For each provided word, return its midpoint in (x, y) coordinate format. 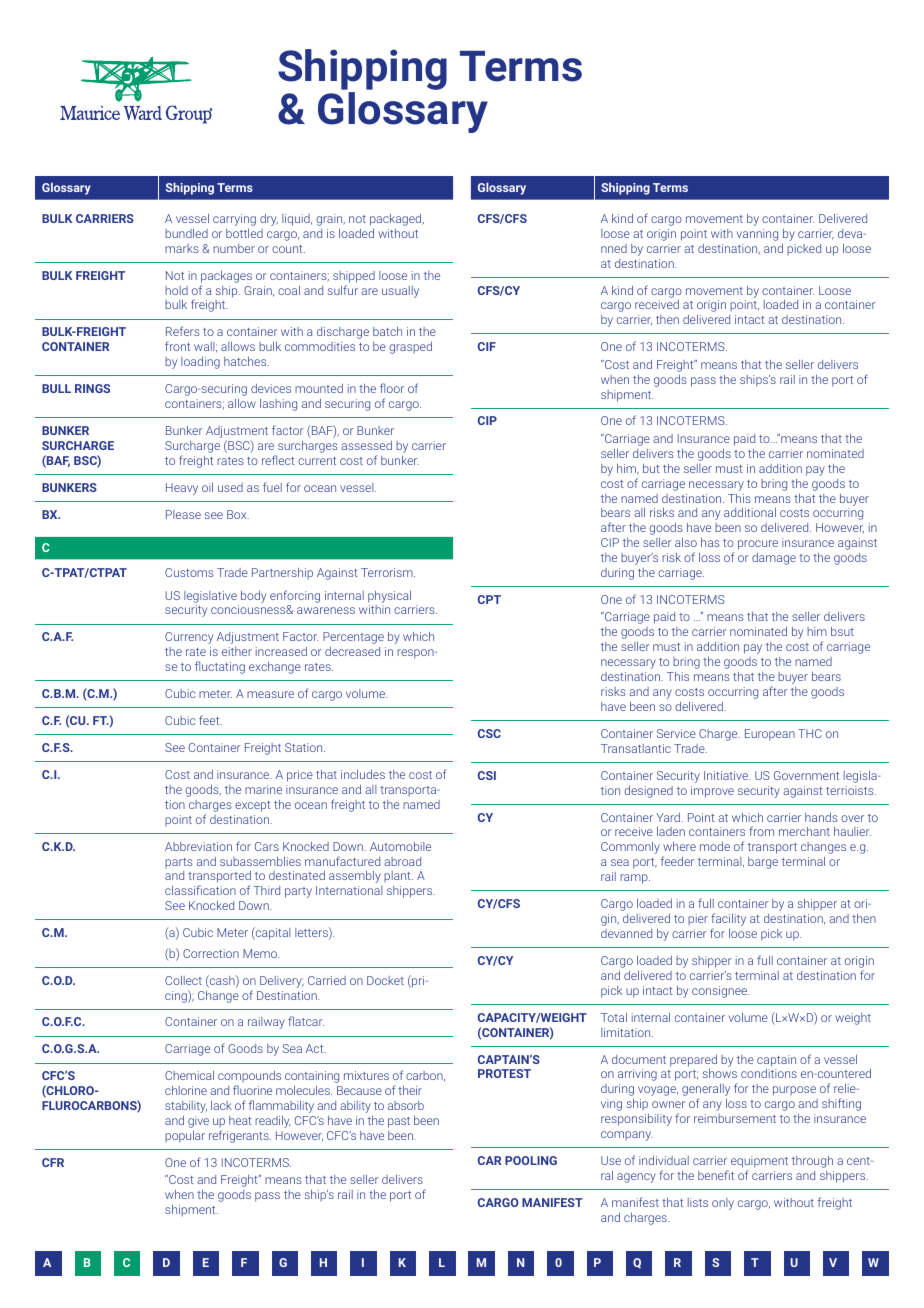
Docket (385, 980)
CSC (489, 733)
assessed (366, 445)
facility (728, 921)
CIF (487, 346)
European (770, 735)
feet (210, 720)
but (651, 468)
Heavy (182, 489)
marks (182, 248)
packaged (397, 220)
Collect (183, 980)
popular (185, 1137)
